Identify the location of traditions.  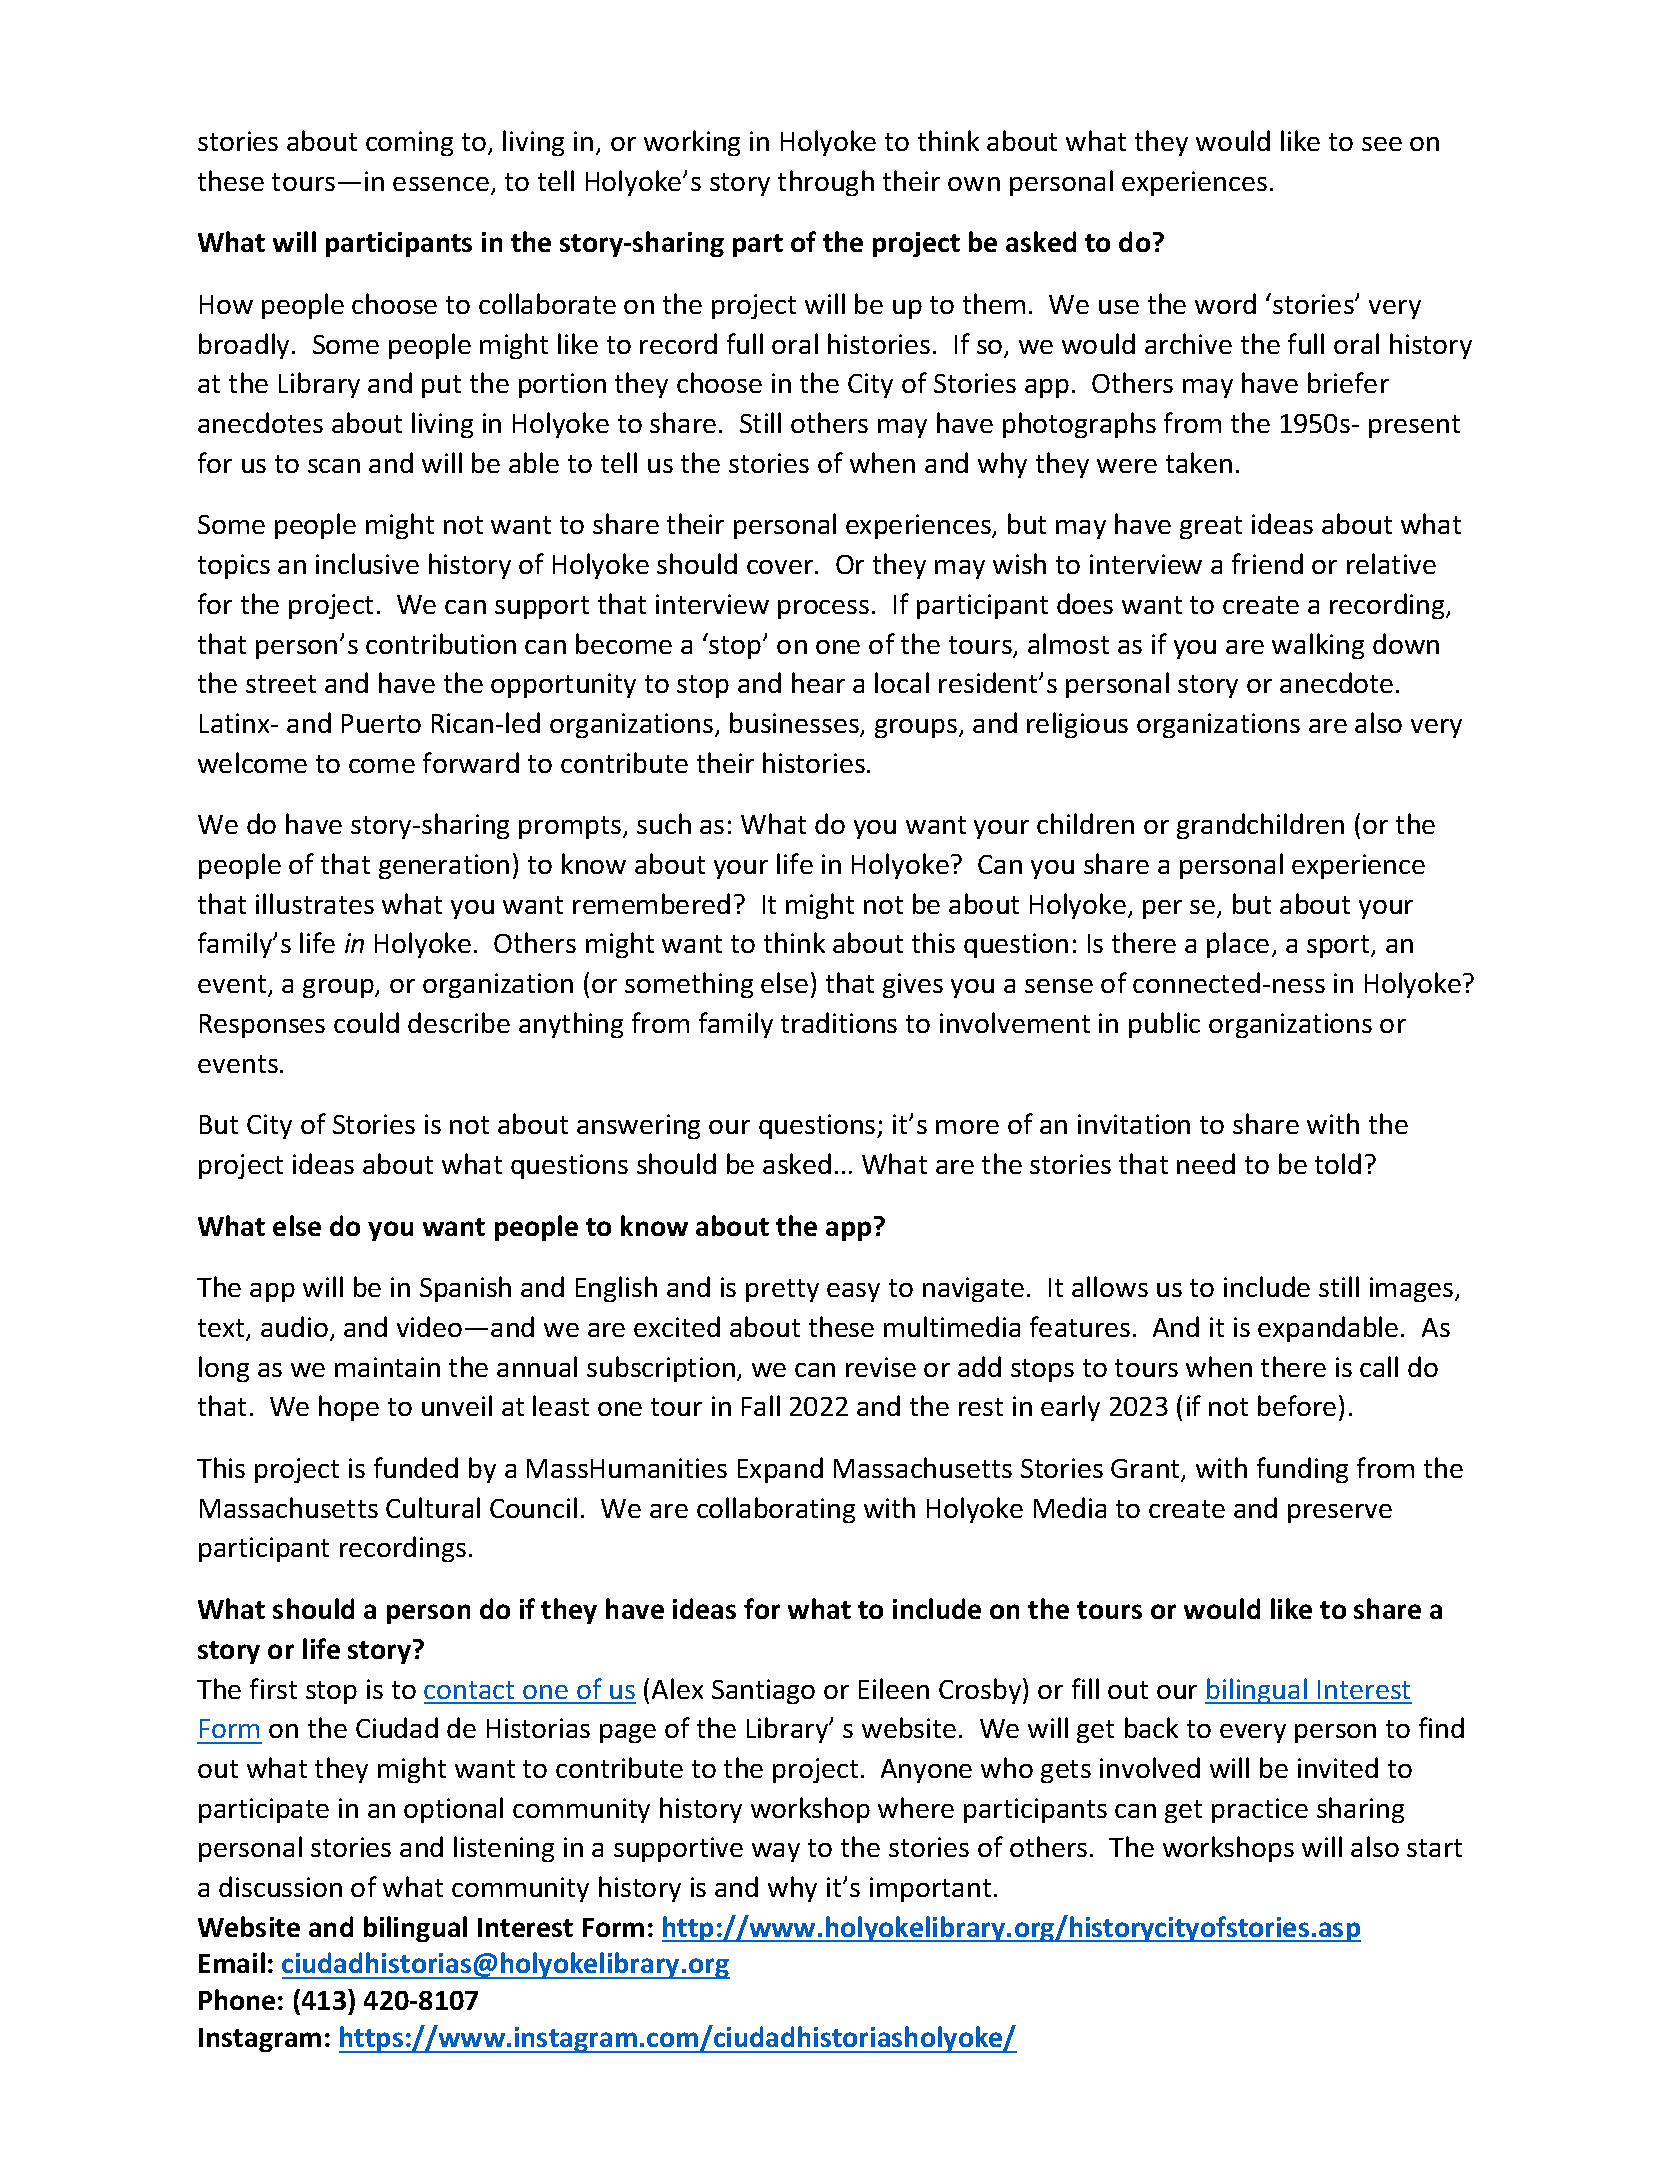
(839, 1022).
